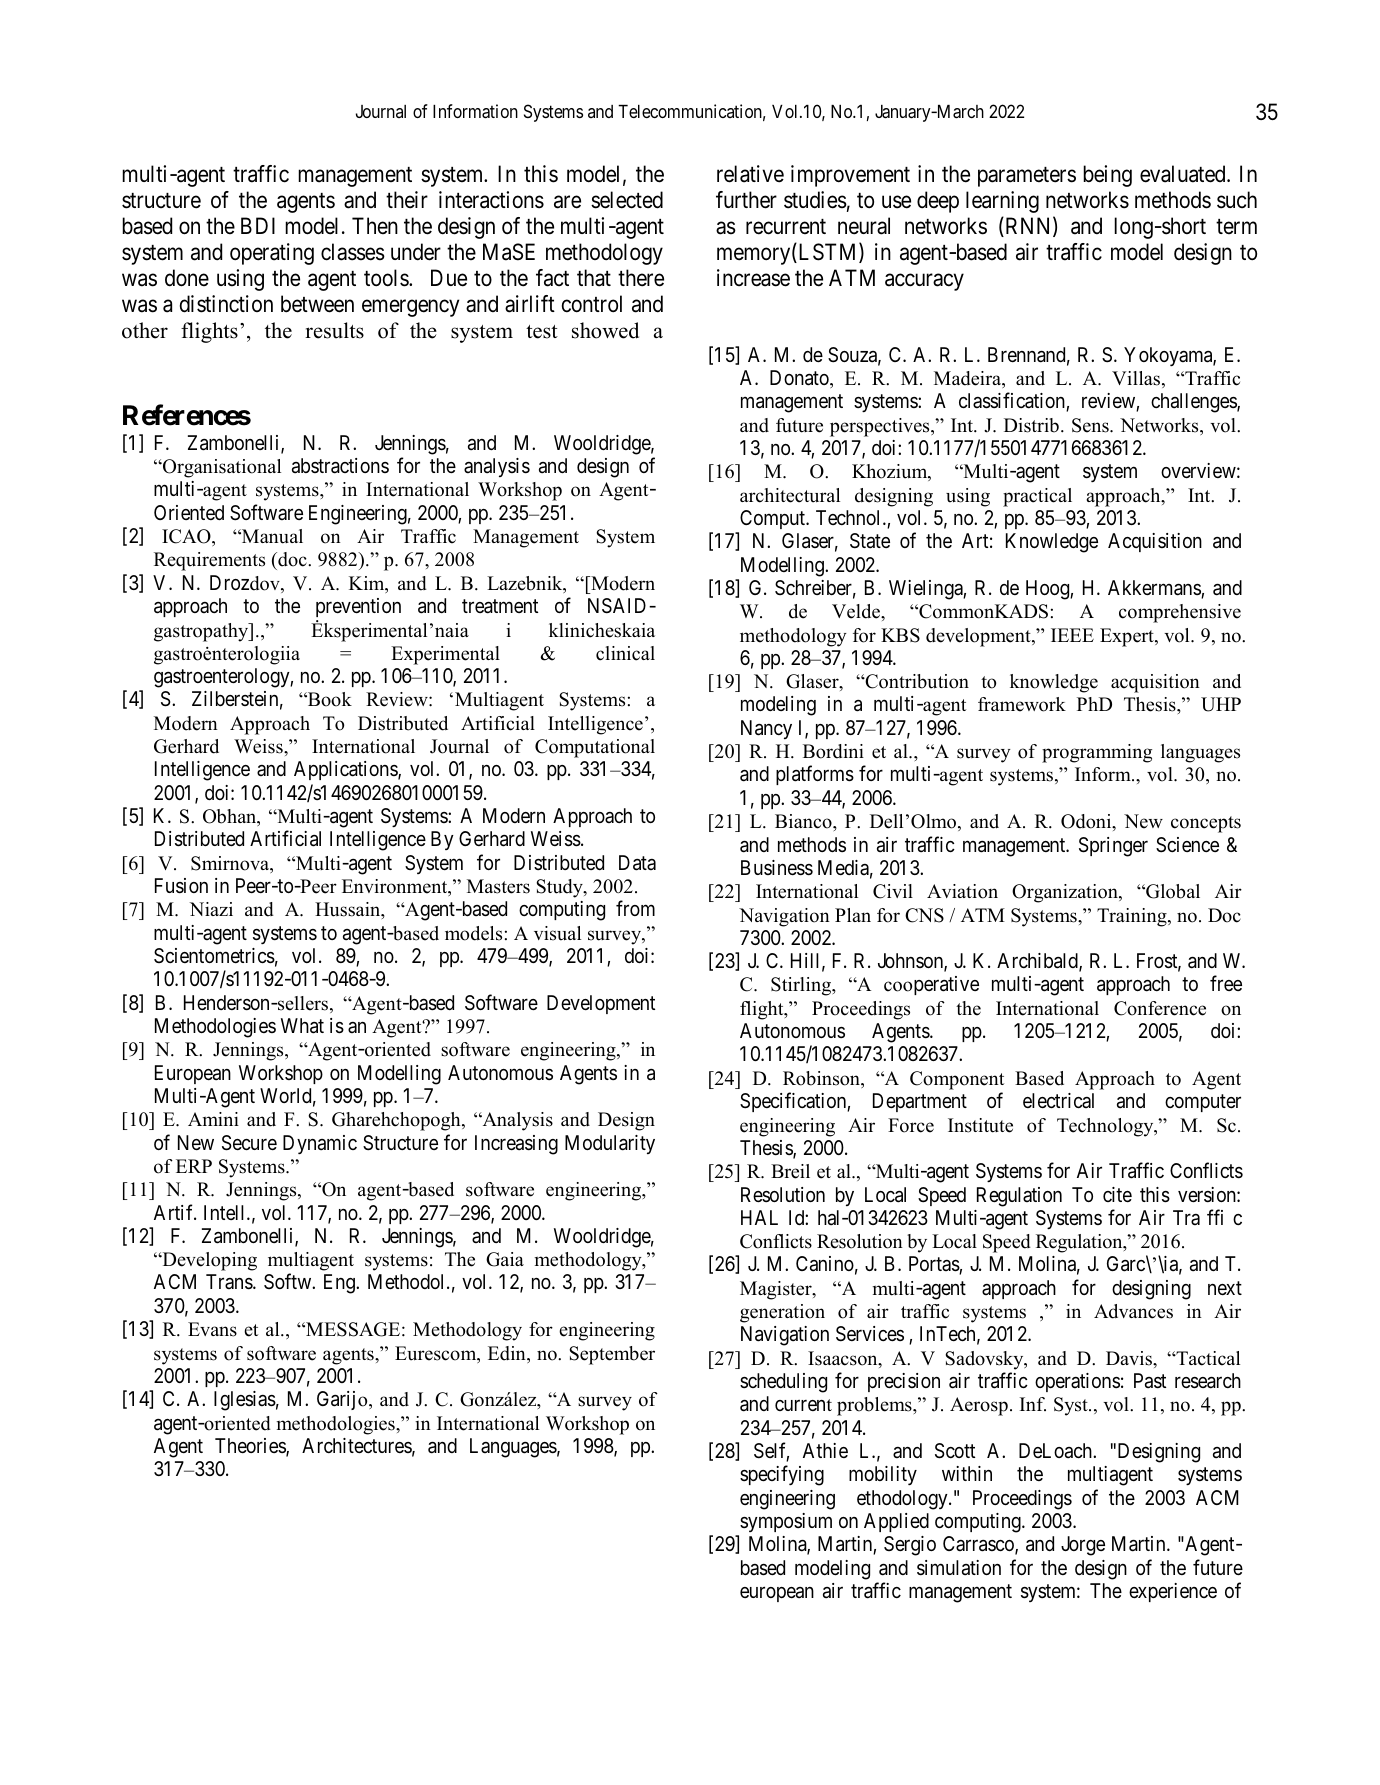  I want to click on Evans, so click(212, 1329).
